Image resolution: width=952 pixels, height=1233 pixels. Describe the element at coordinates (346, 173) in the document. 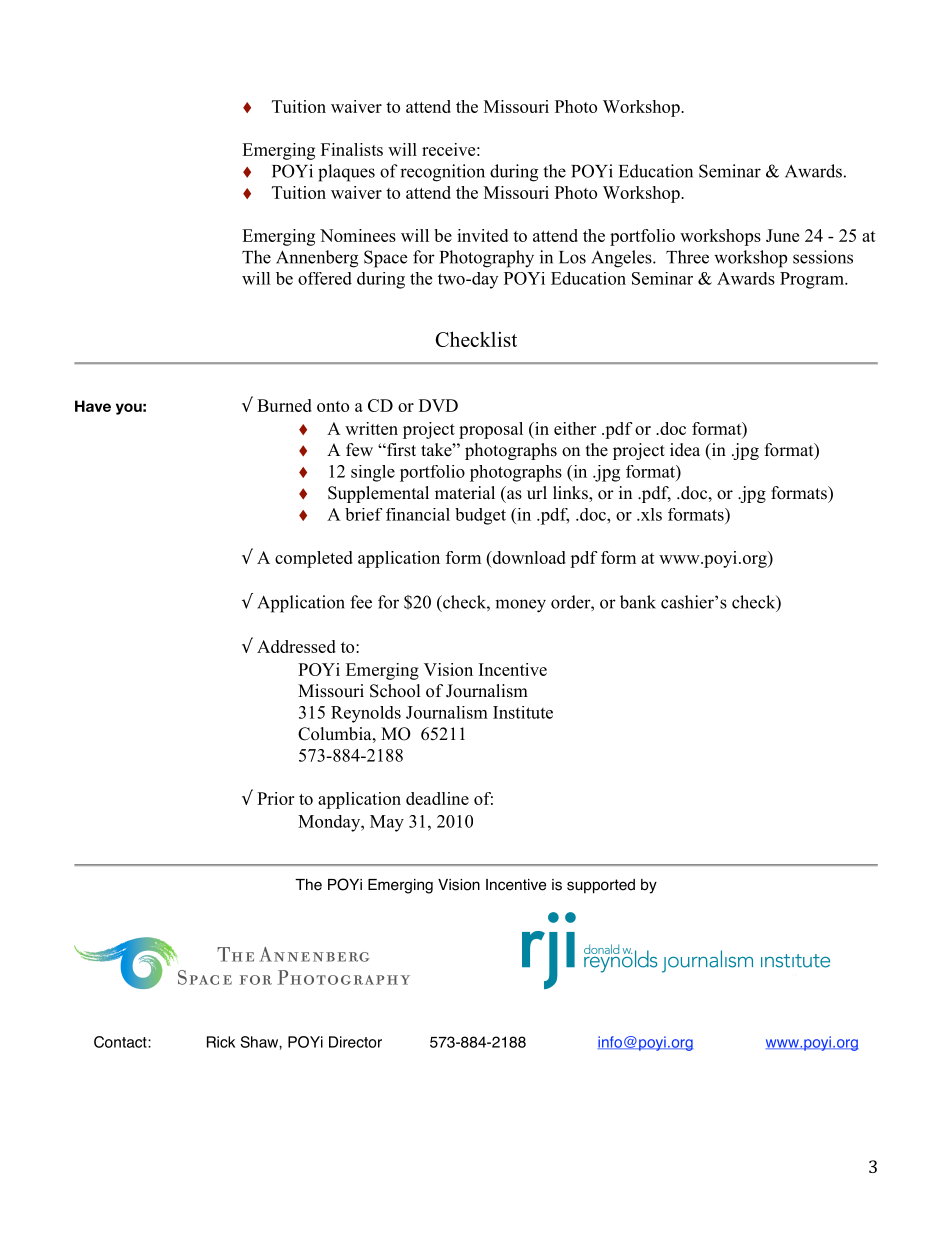

I see `plaques` at that location.
